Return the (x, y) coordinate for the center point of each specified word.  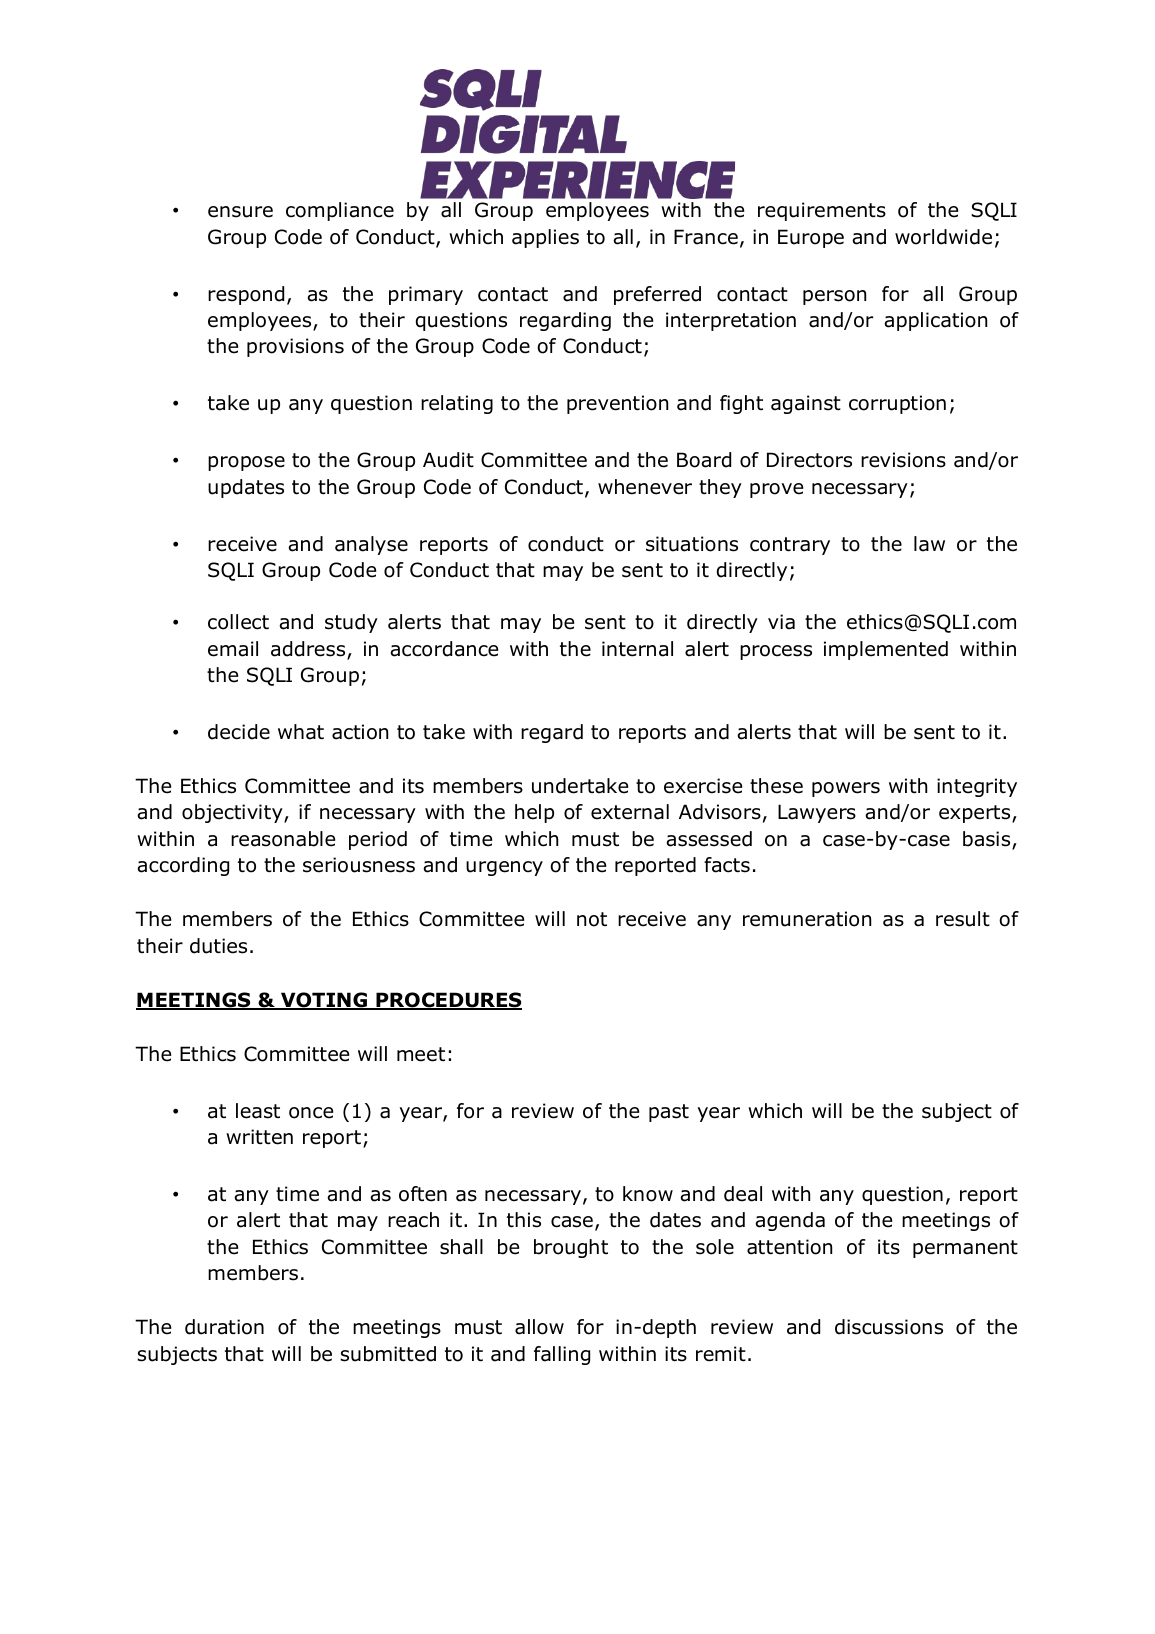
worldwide (943, 237)
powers (846, 789)
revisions (903, 460)
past (669, 1113)
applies (545, 238)
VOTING (324, 1001)
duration (224, 1327)
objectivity (233, 813)
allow (539, 1327)
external (630, 812)
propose (246, 463)
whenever (645, 487)
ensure (240, 212)
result (963, 919)
